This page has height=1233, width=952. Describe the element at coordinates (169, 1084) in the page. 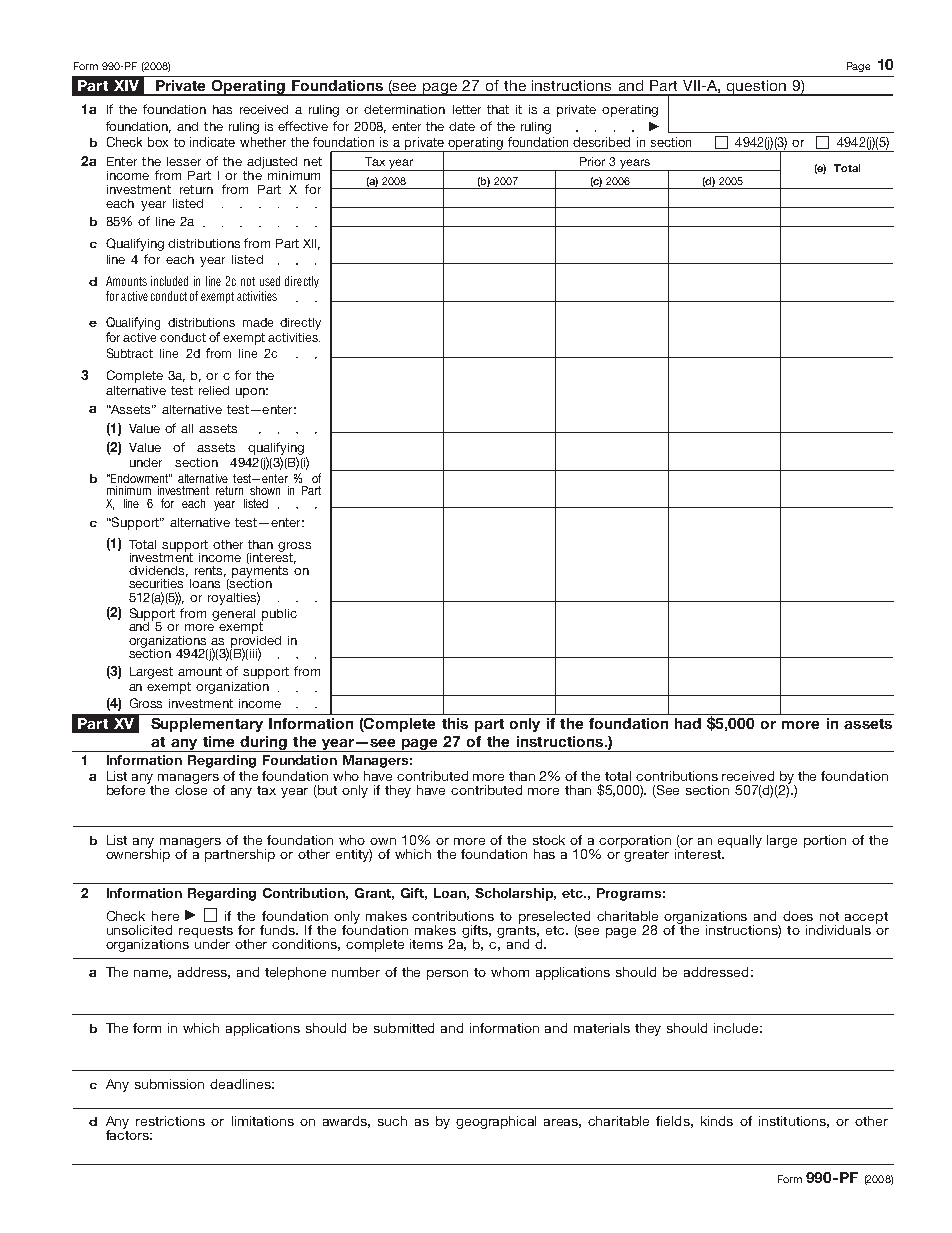

I see `submission` at that location.
